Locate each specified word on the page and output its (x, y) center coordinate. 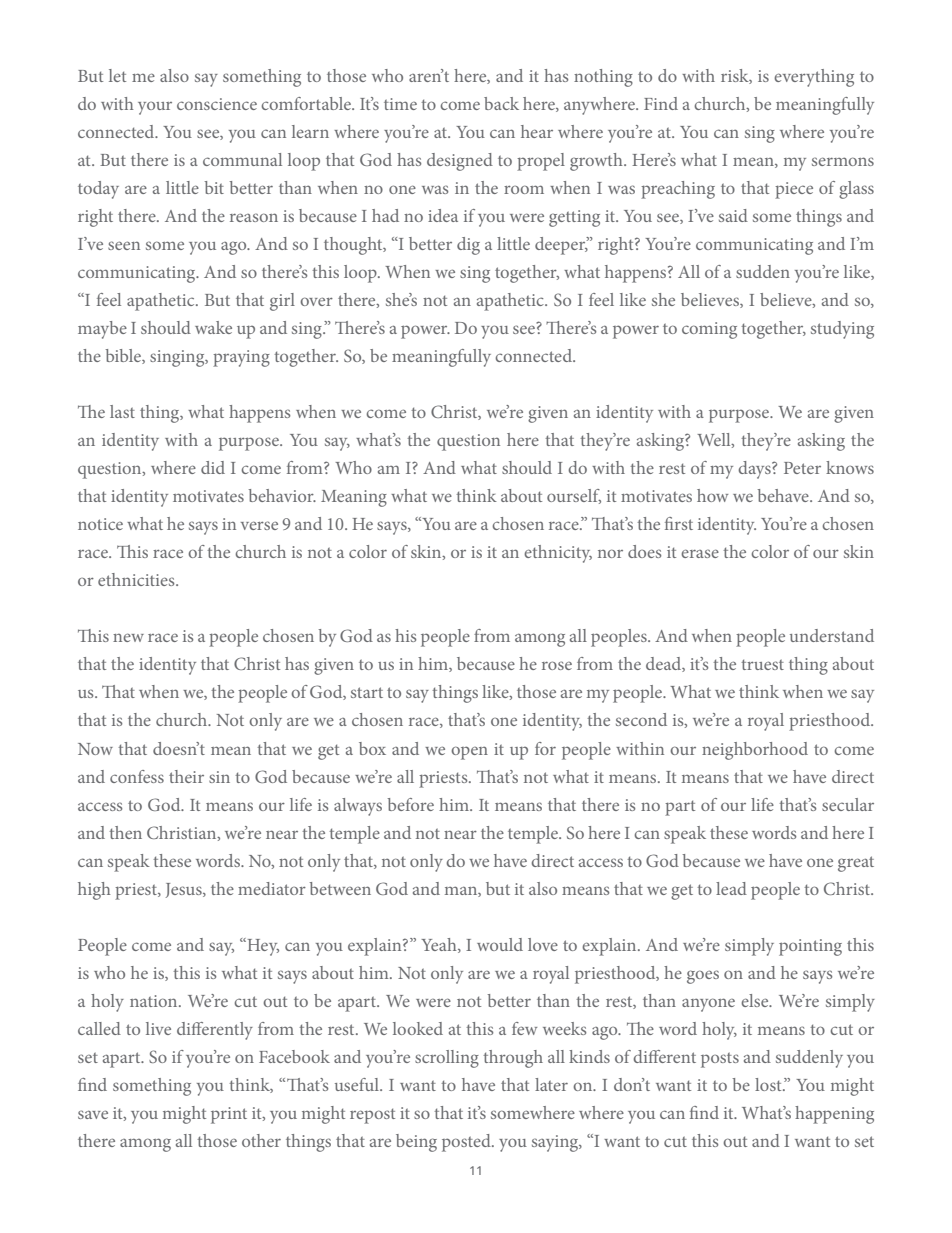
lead (731, 888)
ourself (574, 496)
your (155, 108)
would (500, 944)
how (712, 495)
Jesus (185, 890)
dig (468, 246)
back (501, 103)
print (229, 1115)
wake (213, 327)
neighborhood (755, 751)
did (213, 467)
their (186, 776)
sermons (843, 161)
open (469, 753)
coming (709, 330)
